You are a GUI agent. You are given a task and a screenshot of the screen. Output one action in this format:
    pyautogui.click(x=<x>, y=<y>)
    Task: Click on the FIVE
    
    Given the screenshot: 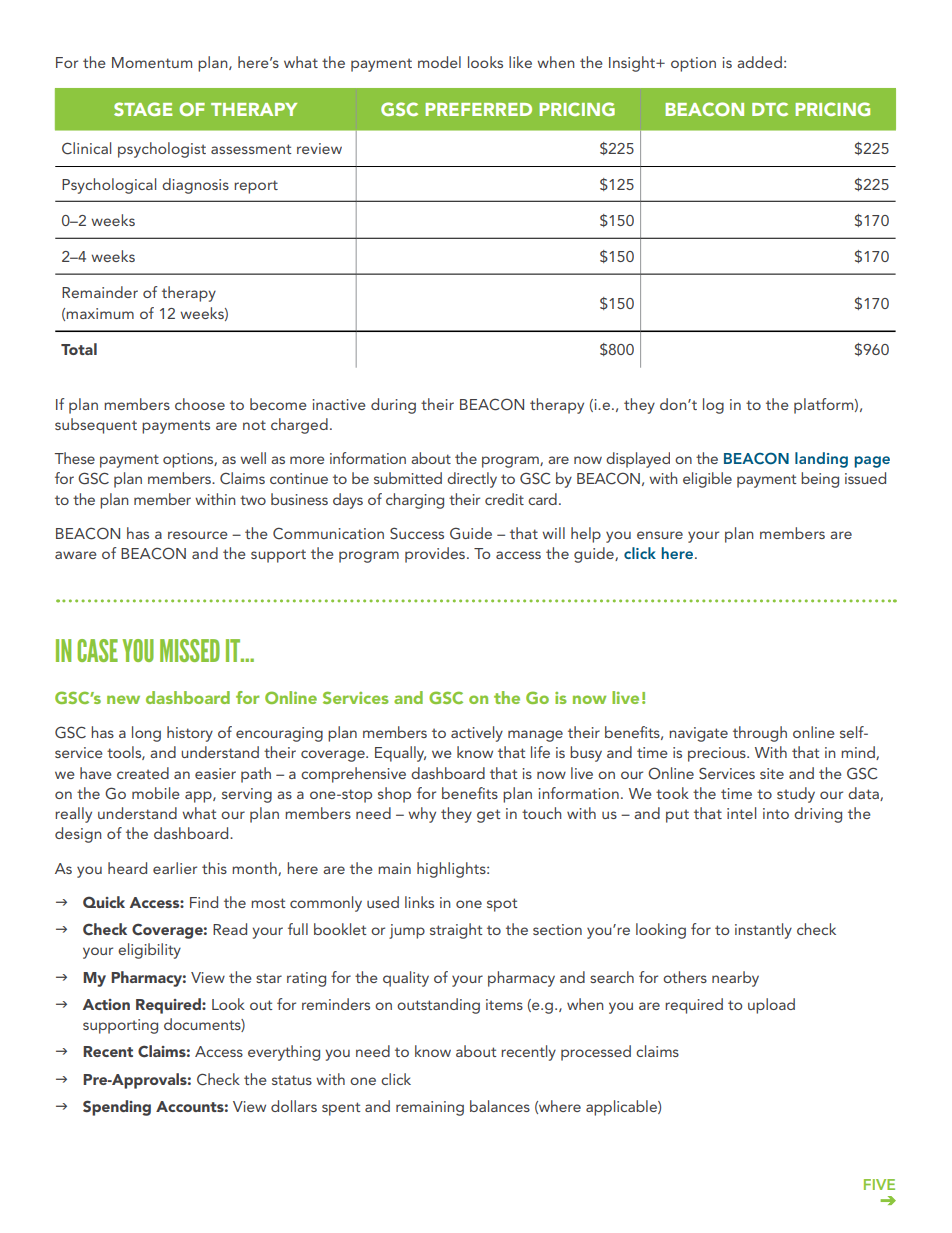 What is the action you would take?
    pyautogui.click(x=879, y=1184)
